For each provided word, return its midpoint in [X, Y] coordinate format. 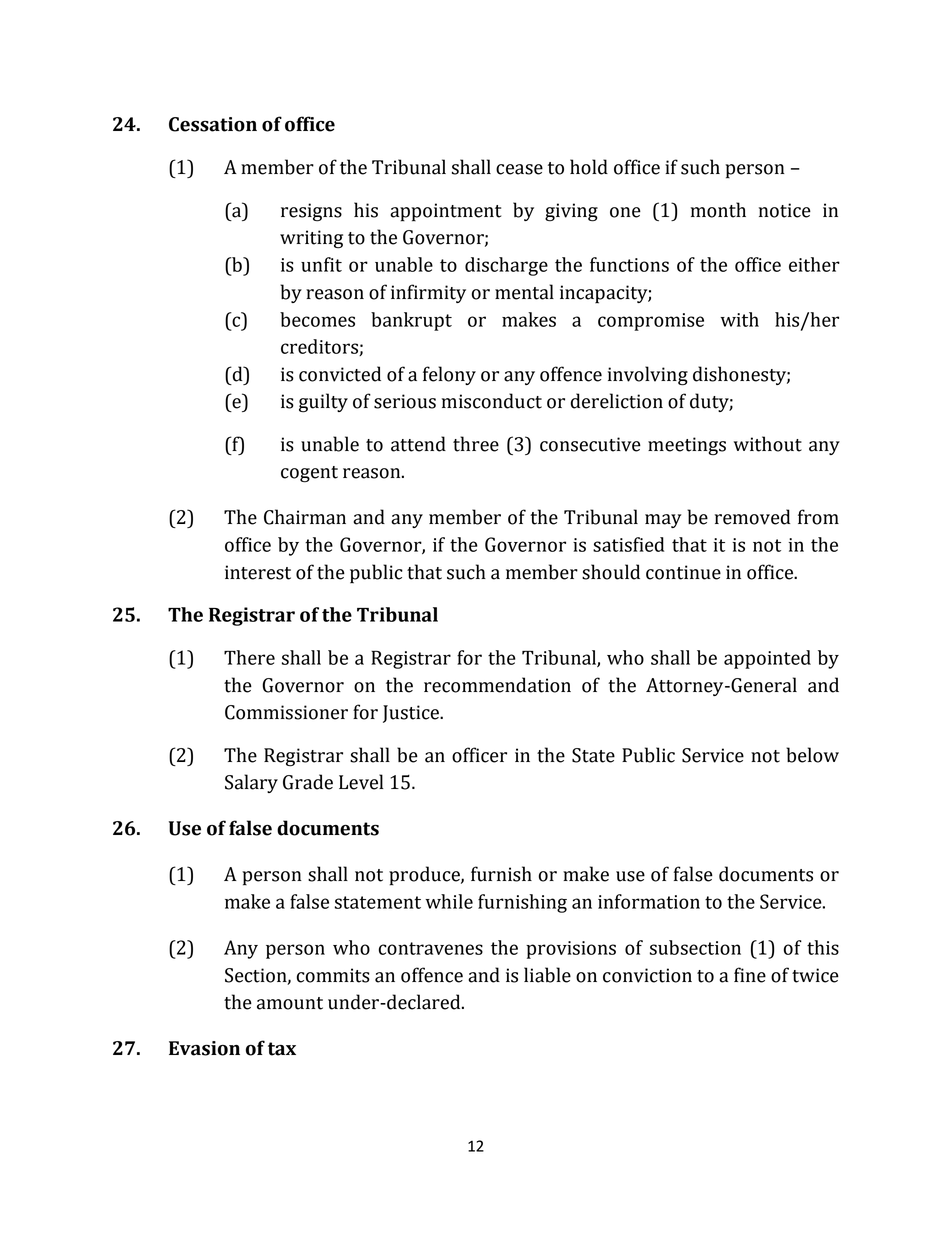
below [812, 755]
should [611, 572]
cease [519, 169]
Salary [251, 783]
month [718, 210]
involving [648, 376]
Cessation [213, 124]
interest [258, 572]
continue [683, 572]
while [449, 901]
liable [547, 975]
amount [290, 1003]
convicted [340, 374]
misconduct [492, 401]
